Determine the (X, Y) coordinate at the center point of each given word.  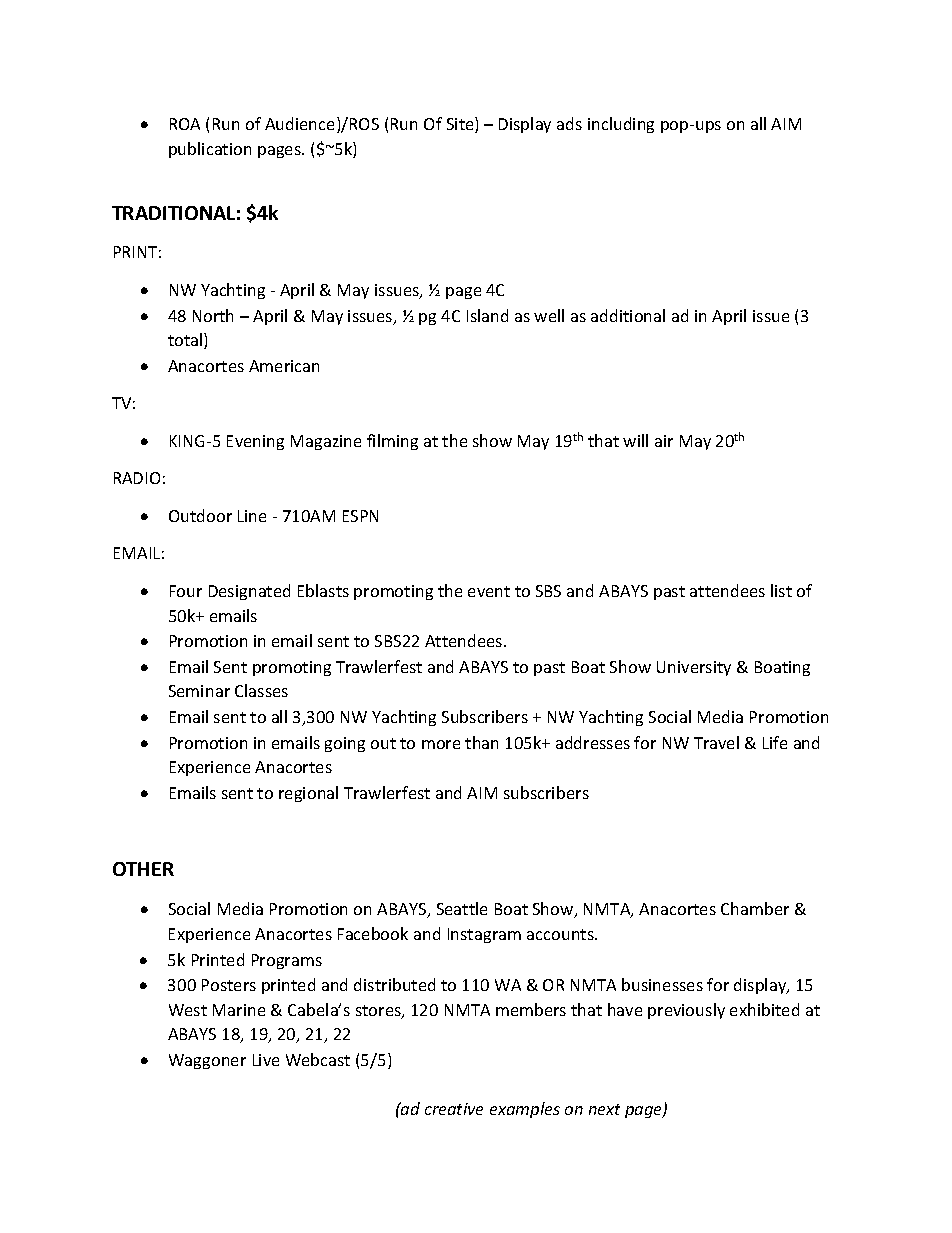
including (621, 125)
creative (454, 1109)
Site (461, 125)
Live (266, 1060)
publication (210, 150)
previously (686, 1011)
